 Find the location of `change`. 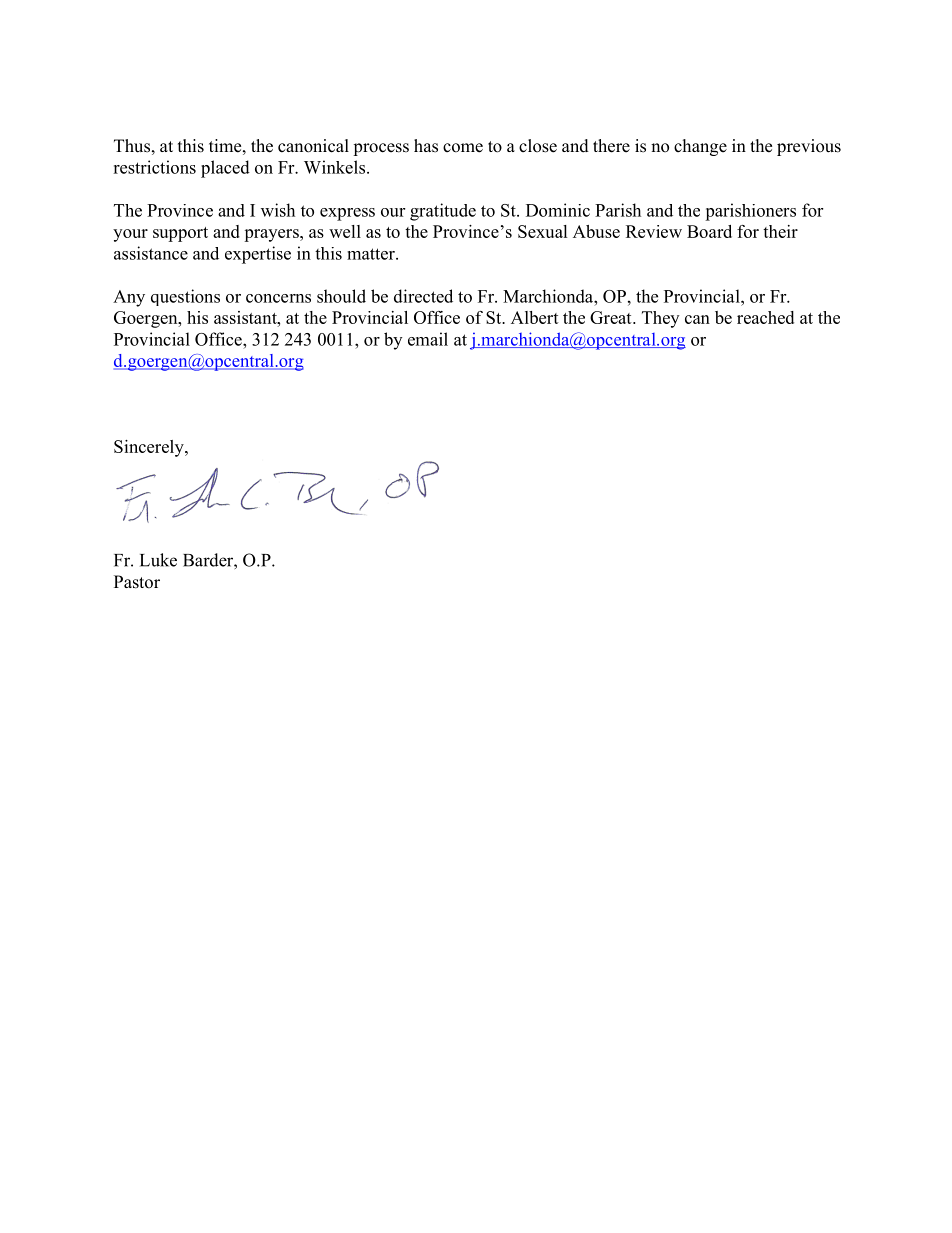

change is located at coordinates (700, 147).
